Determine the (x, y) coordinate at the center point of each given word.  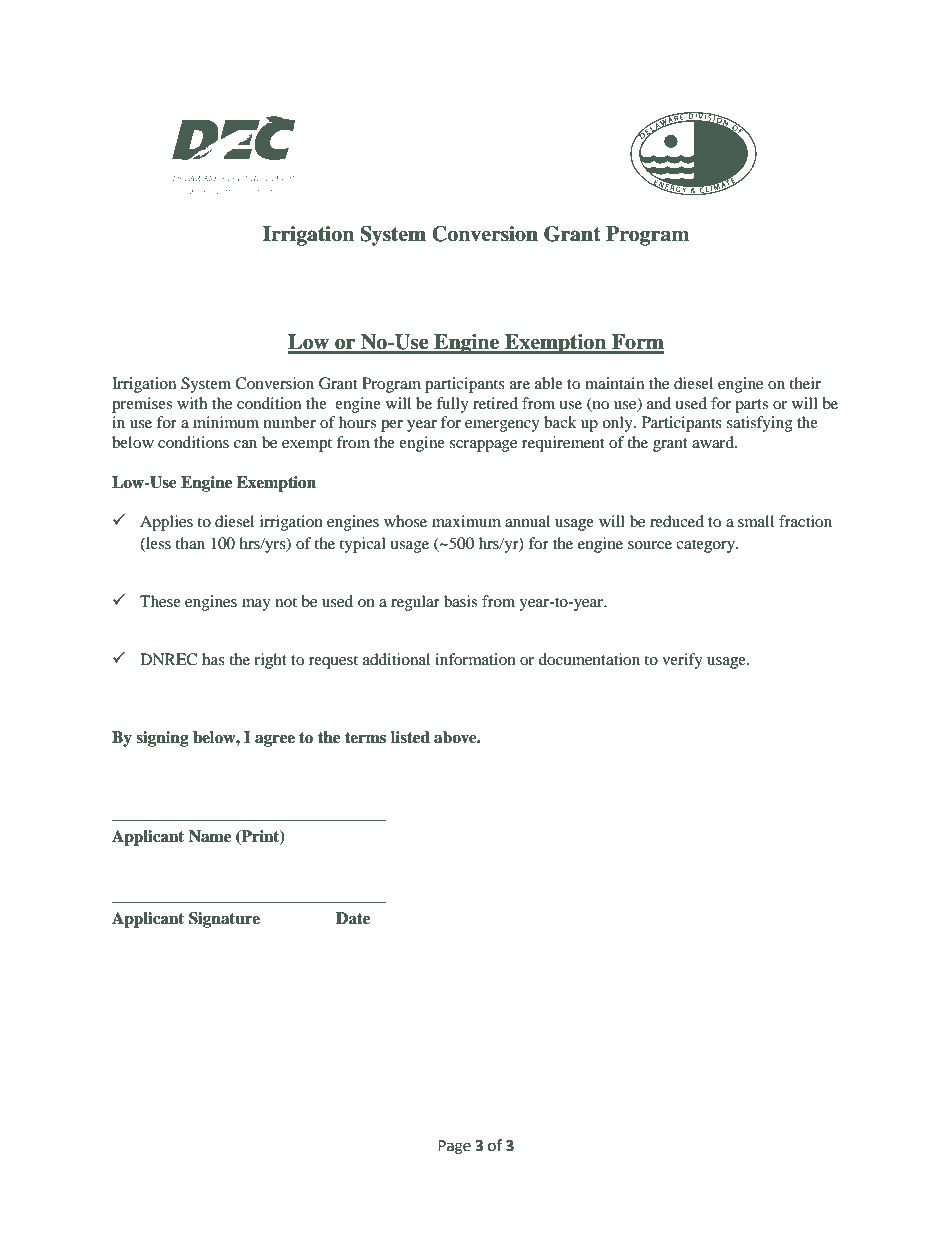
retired (495, 403)
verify (682, 661)
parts (751, 406)
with (192, 403)
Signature (224, 920)
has (213, 659)
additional (396, 659)
